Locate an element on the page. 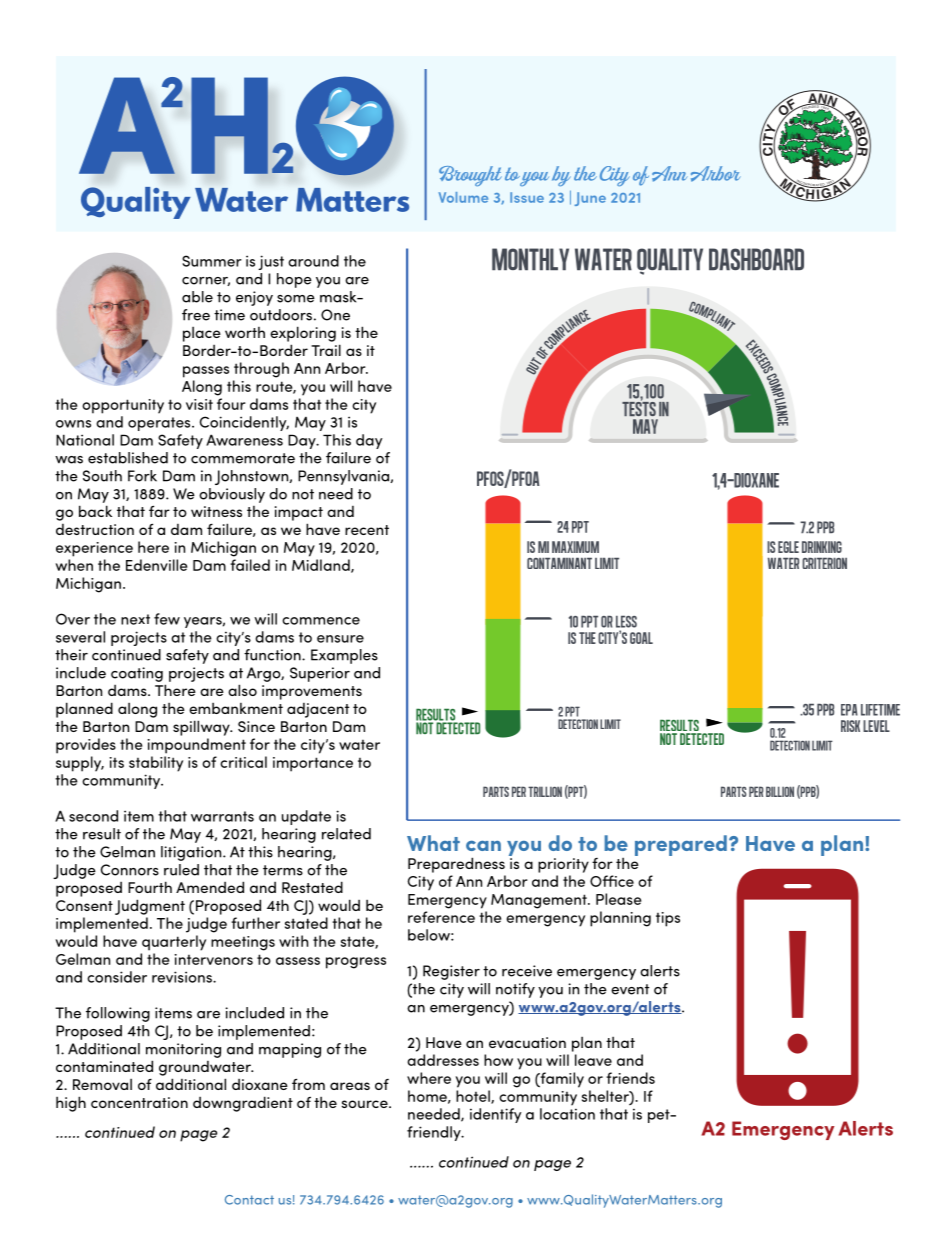  operates is located at coordinates (160, 424).
